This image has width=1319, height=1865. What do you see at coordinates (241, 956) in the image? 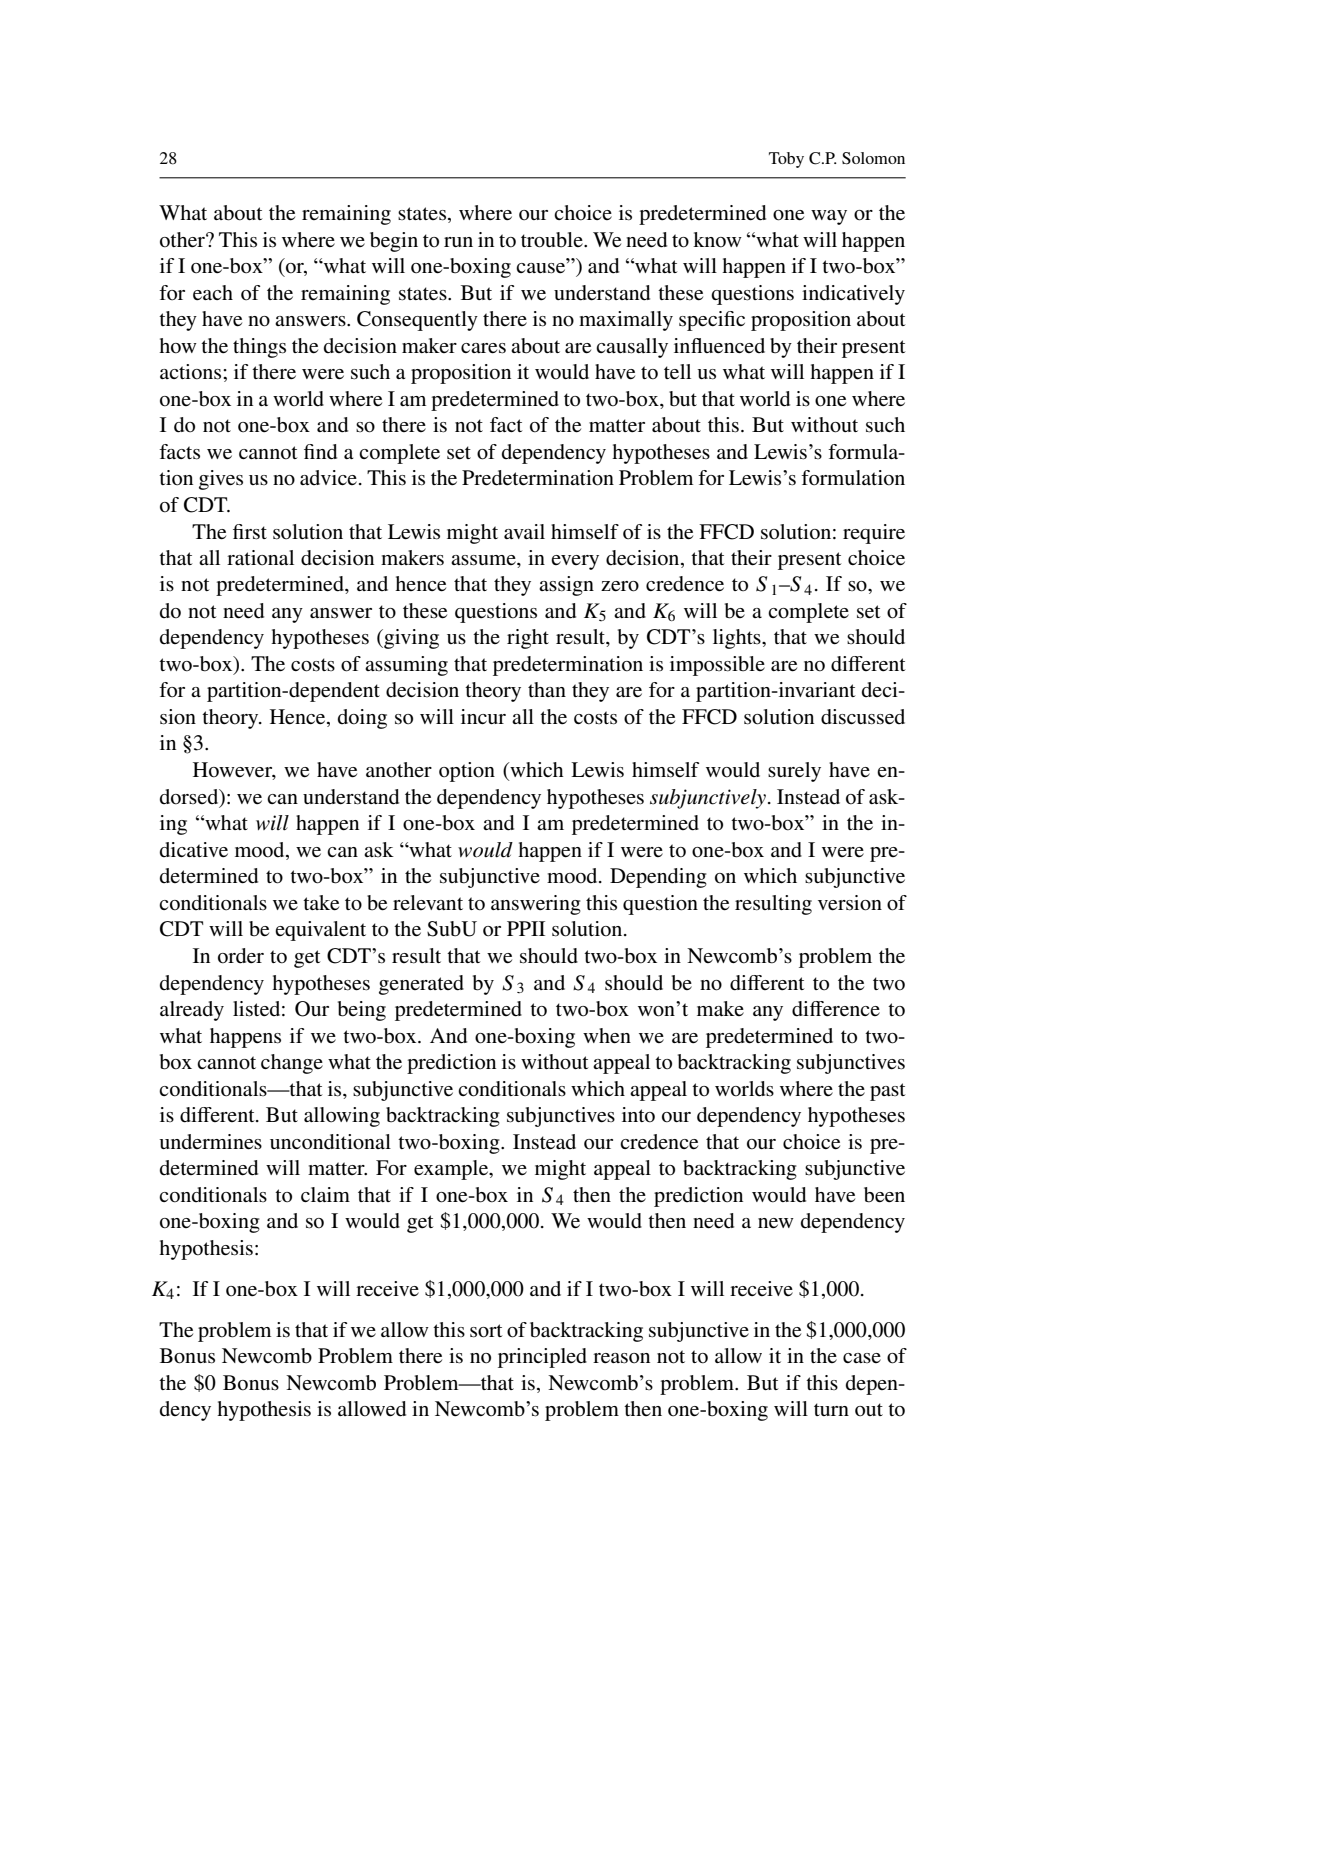
I see `order` at bounding box center [241, 956].
